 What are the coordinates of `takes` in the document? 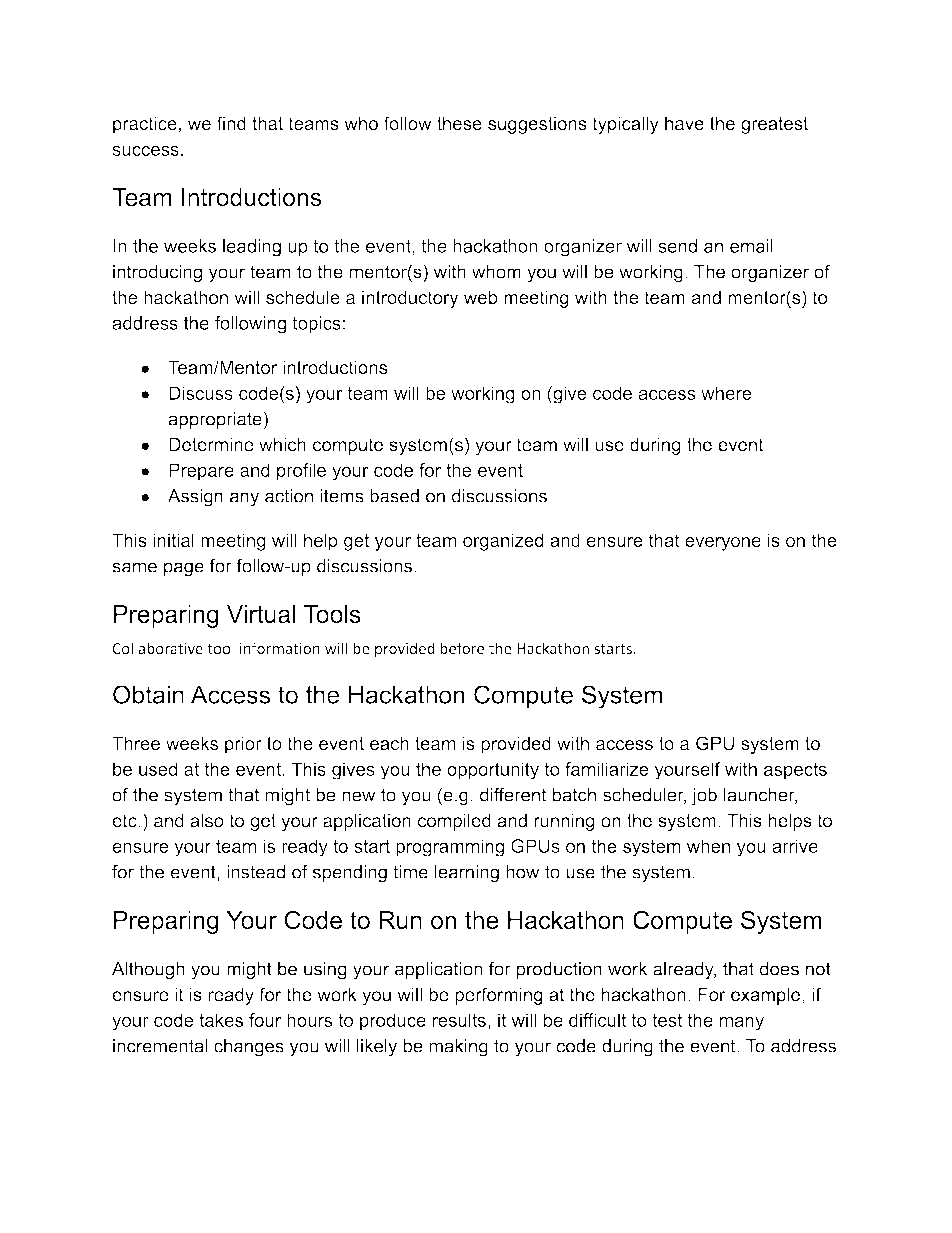 It's located at (221, 1020).
